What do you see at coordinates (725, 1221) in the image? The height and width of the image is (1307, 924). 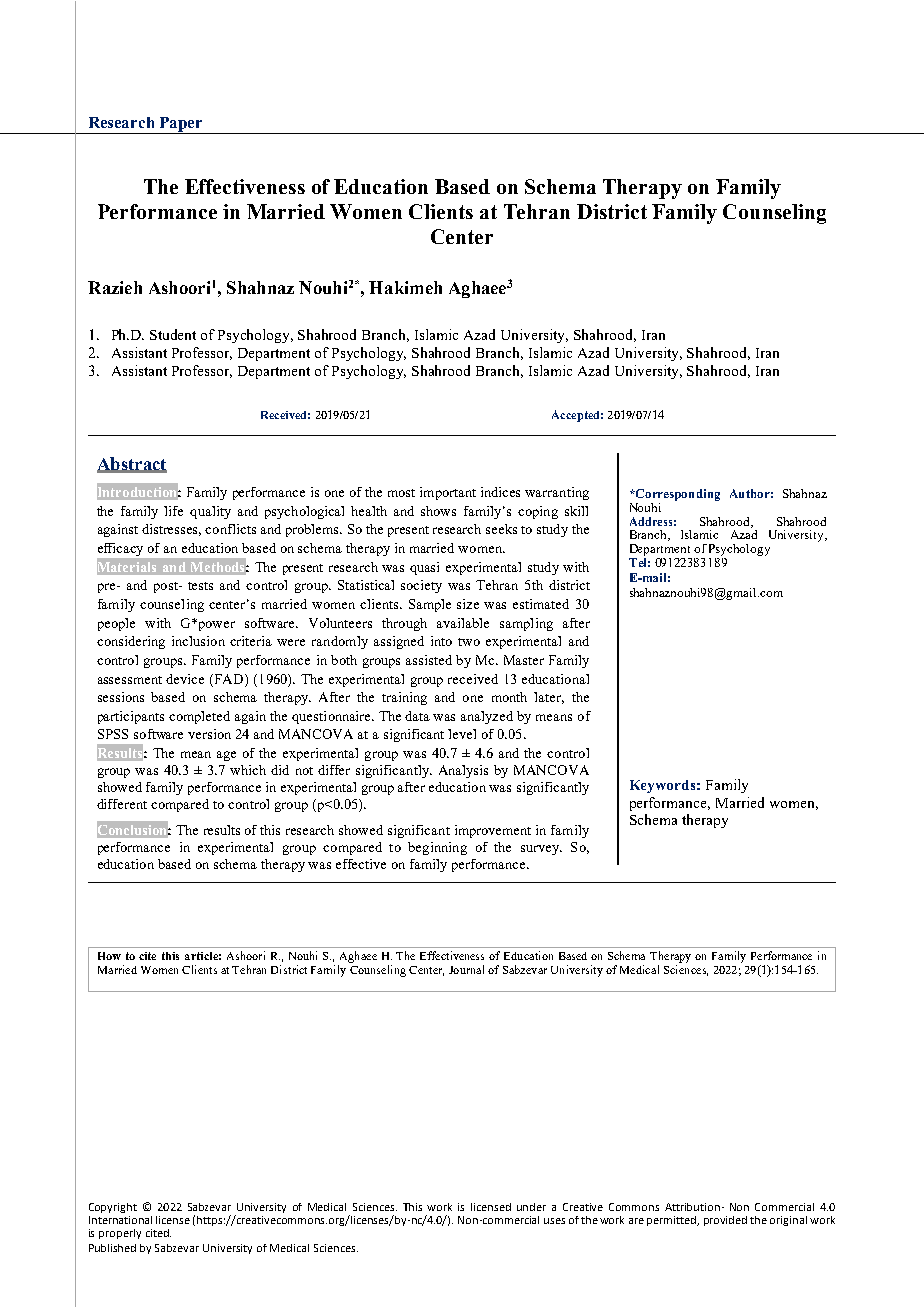 I see `provided` at bounding box center [725, 1221].
